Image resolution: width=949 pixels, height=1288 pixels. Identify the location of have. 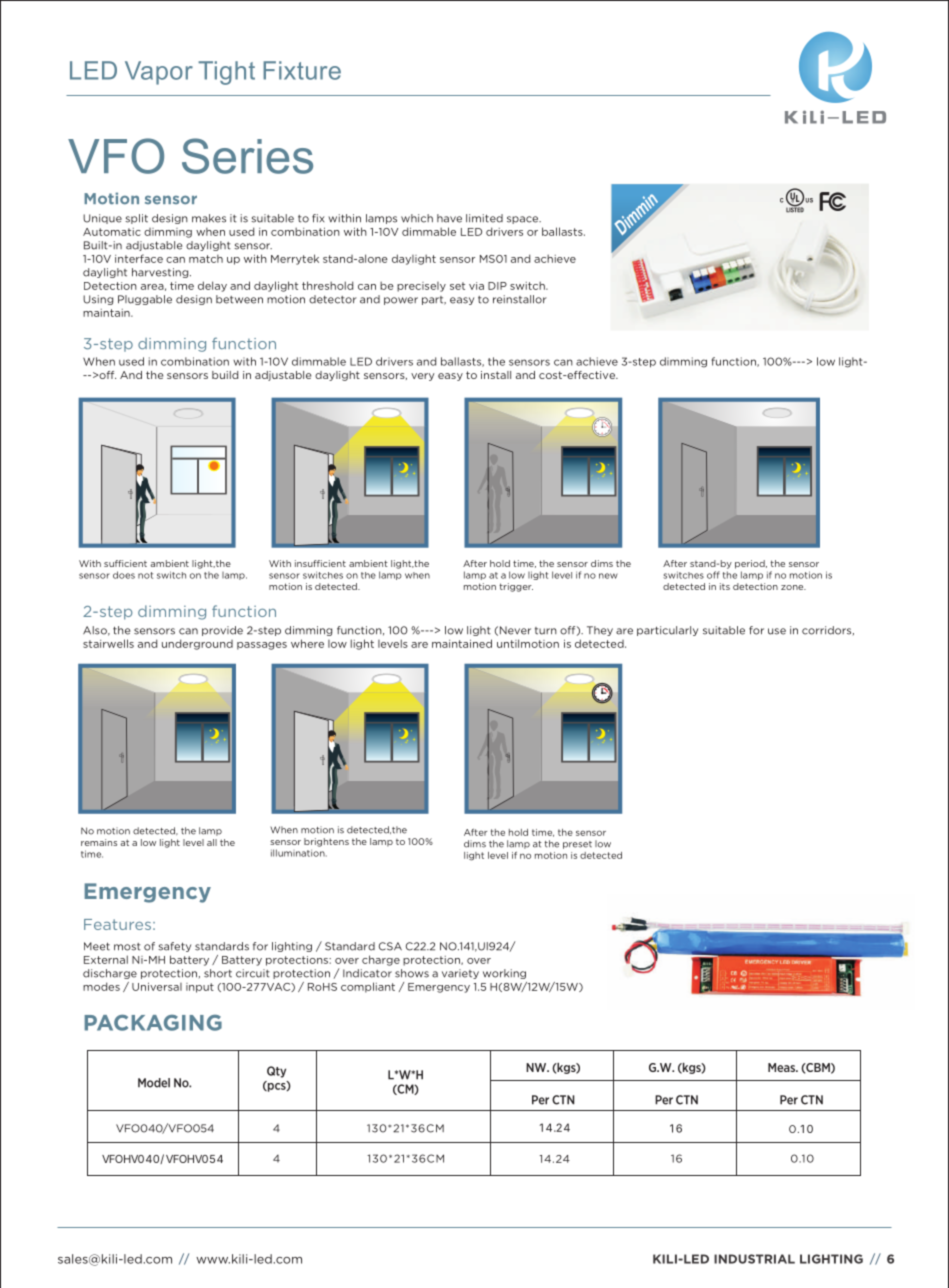
(449, 218).
